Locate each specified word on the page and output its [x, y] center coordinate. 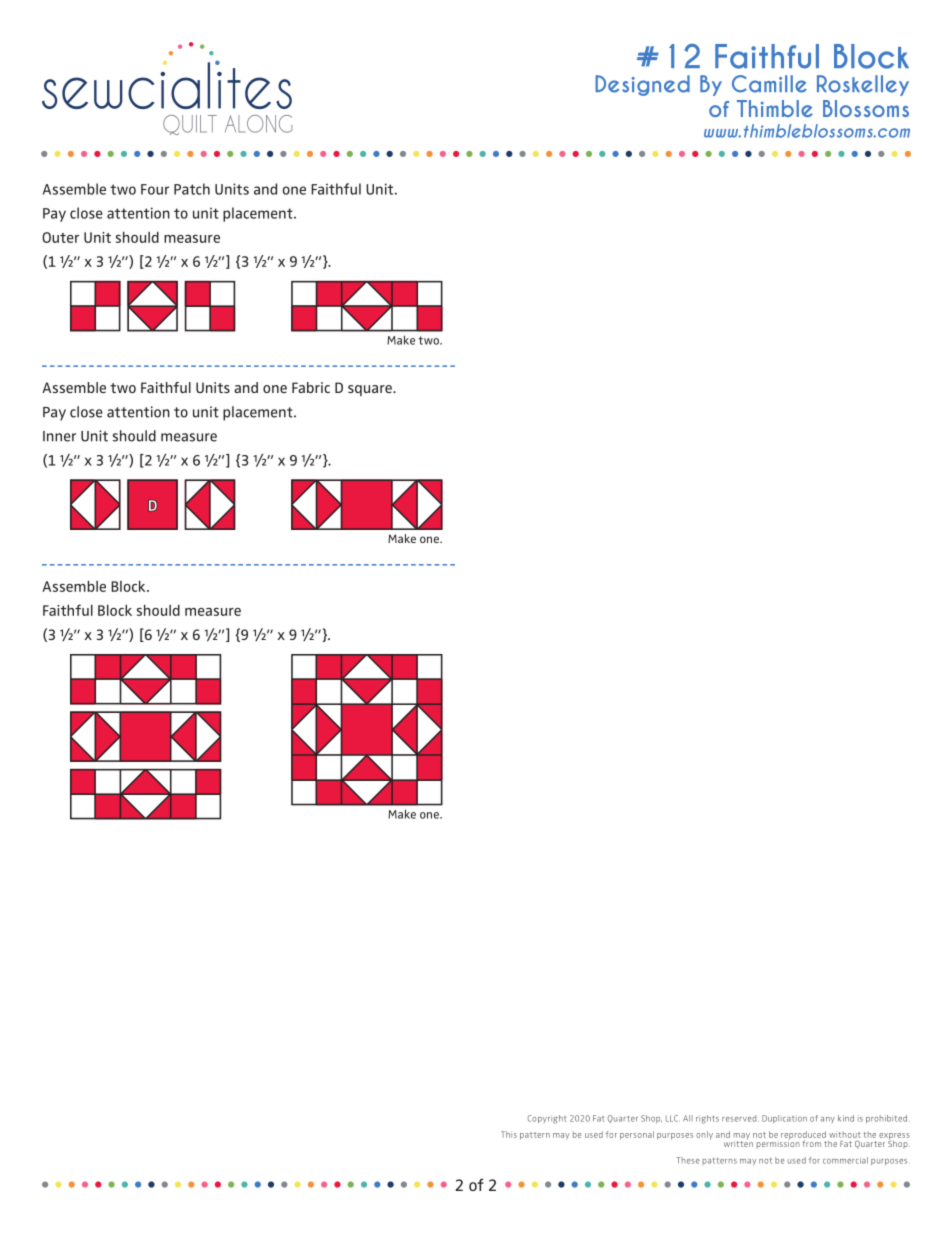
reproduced [803, 1136]
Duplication [784, 1119]
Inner [59, 436]
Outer [60, 237]
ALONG [258, 124]
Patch [192, 189]
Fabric [311, 387]
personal [637, 1135]
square [371, 390]
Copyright [547, 1119]
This [509, 1134]
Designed [642, 85]
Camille [769, 84]
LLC [673, 1118]
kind [846, 1118]
